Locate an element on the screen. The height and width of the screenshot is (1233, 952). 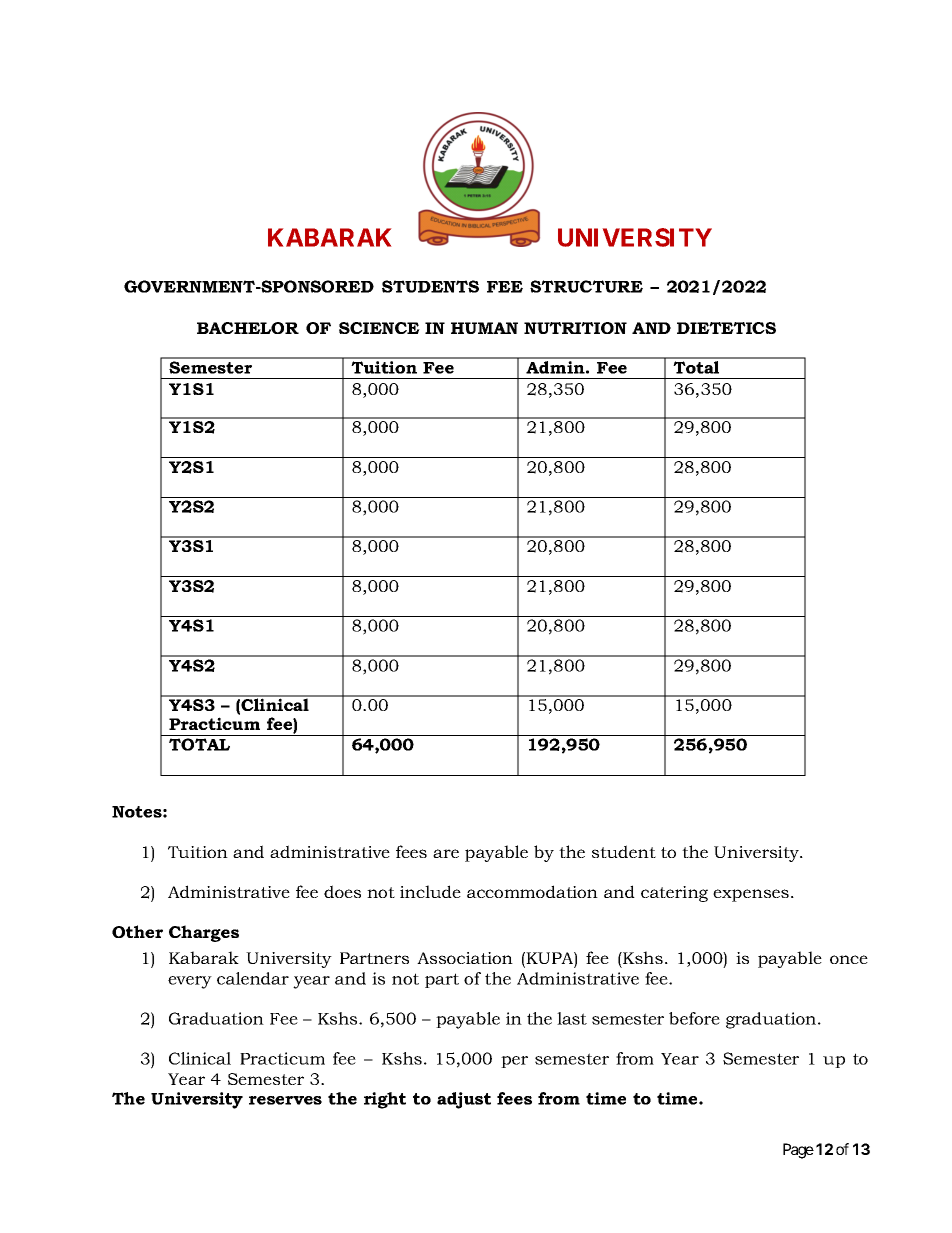
BACHELOR is located at coordinates (248, 328).
